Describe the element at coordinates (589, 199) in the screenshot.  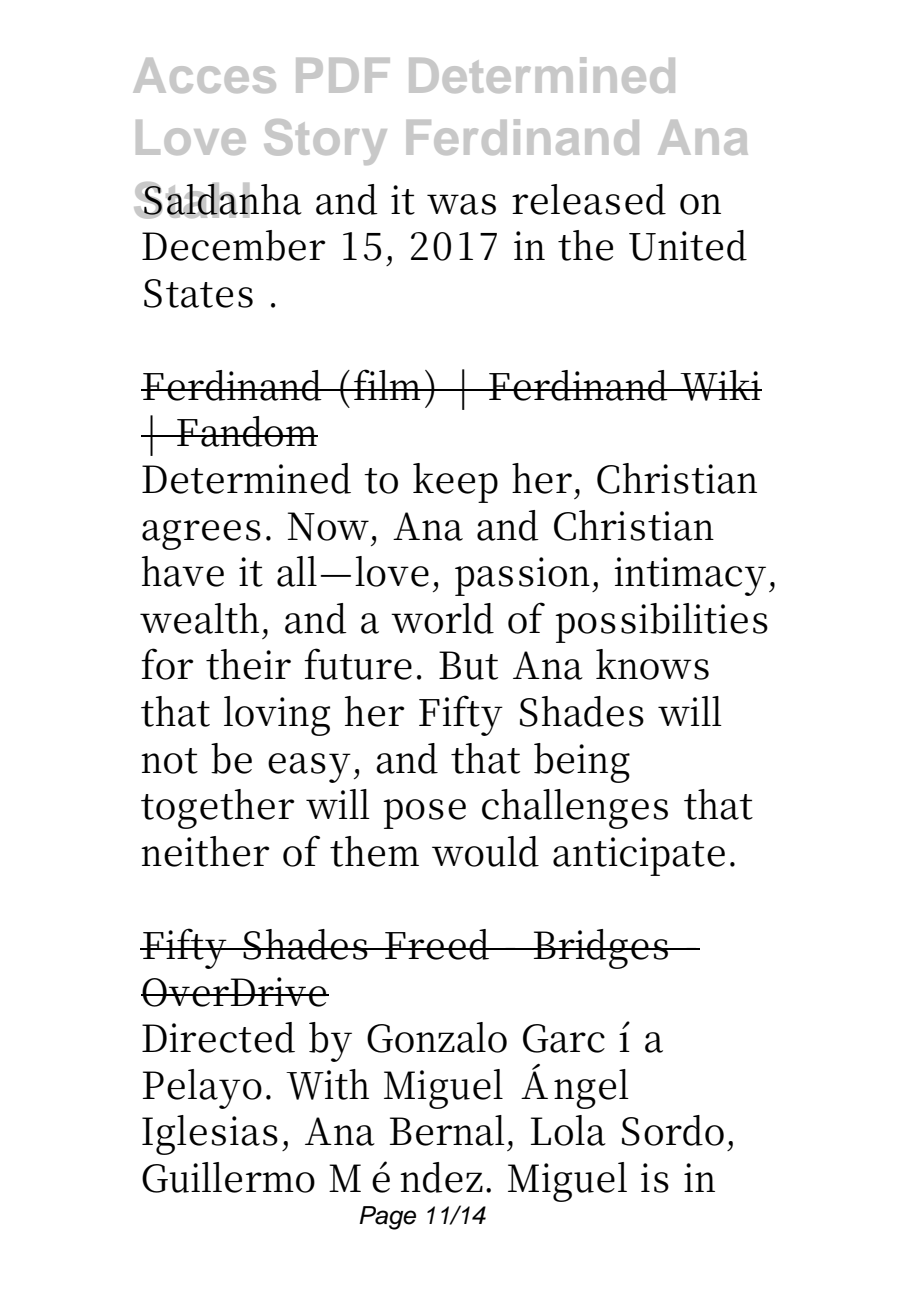
I see `released` at that location.
